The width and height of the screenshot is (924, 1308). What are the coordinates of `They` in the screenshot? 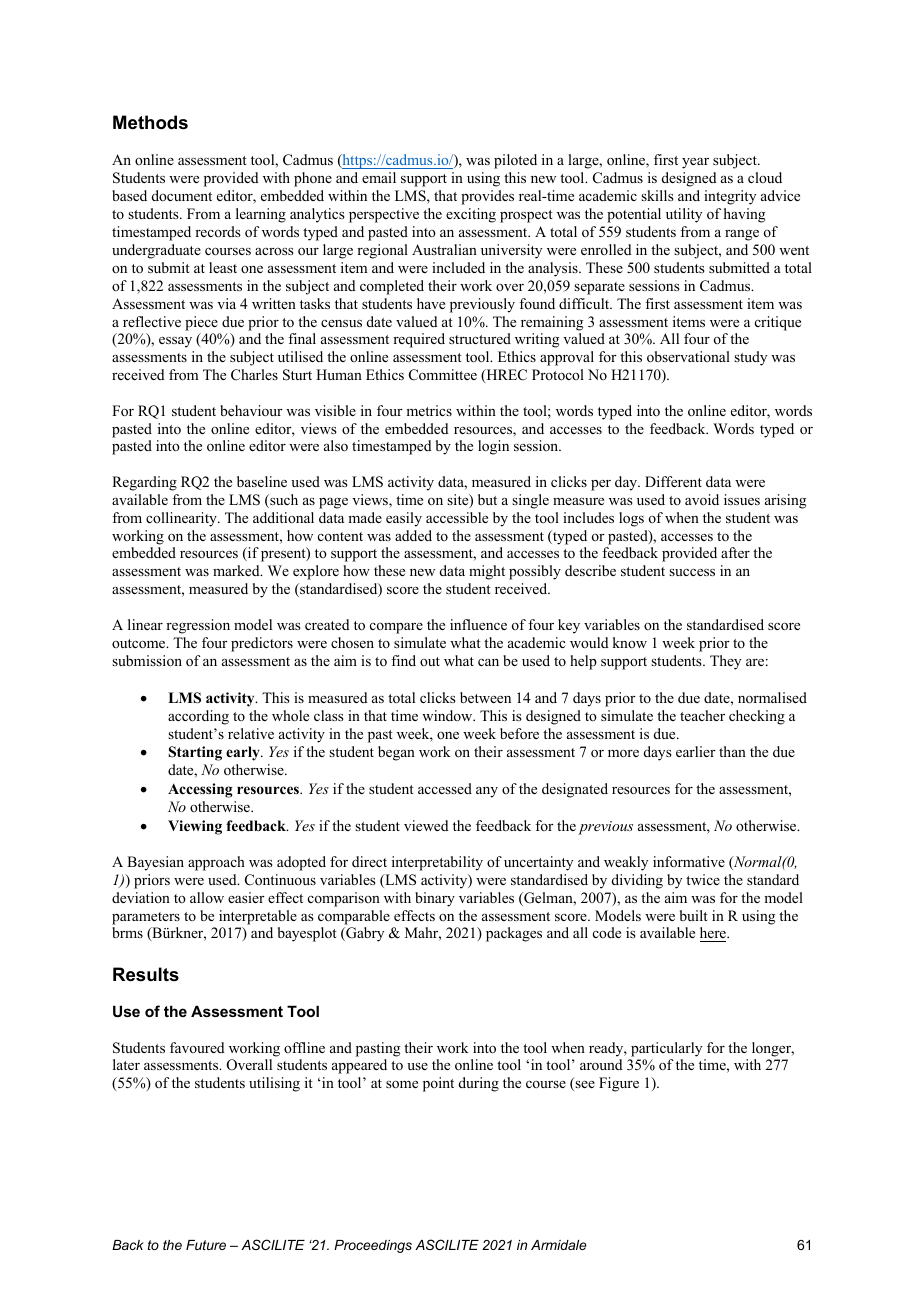 It's located at (725, 662).
